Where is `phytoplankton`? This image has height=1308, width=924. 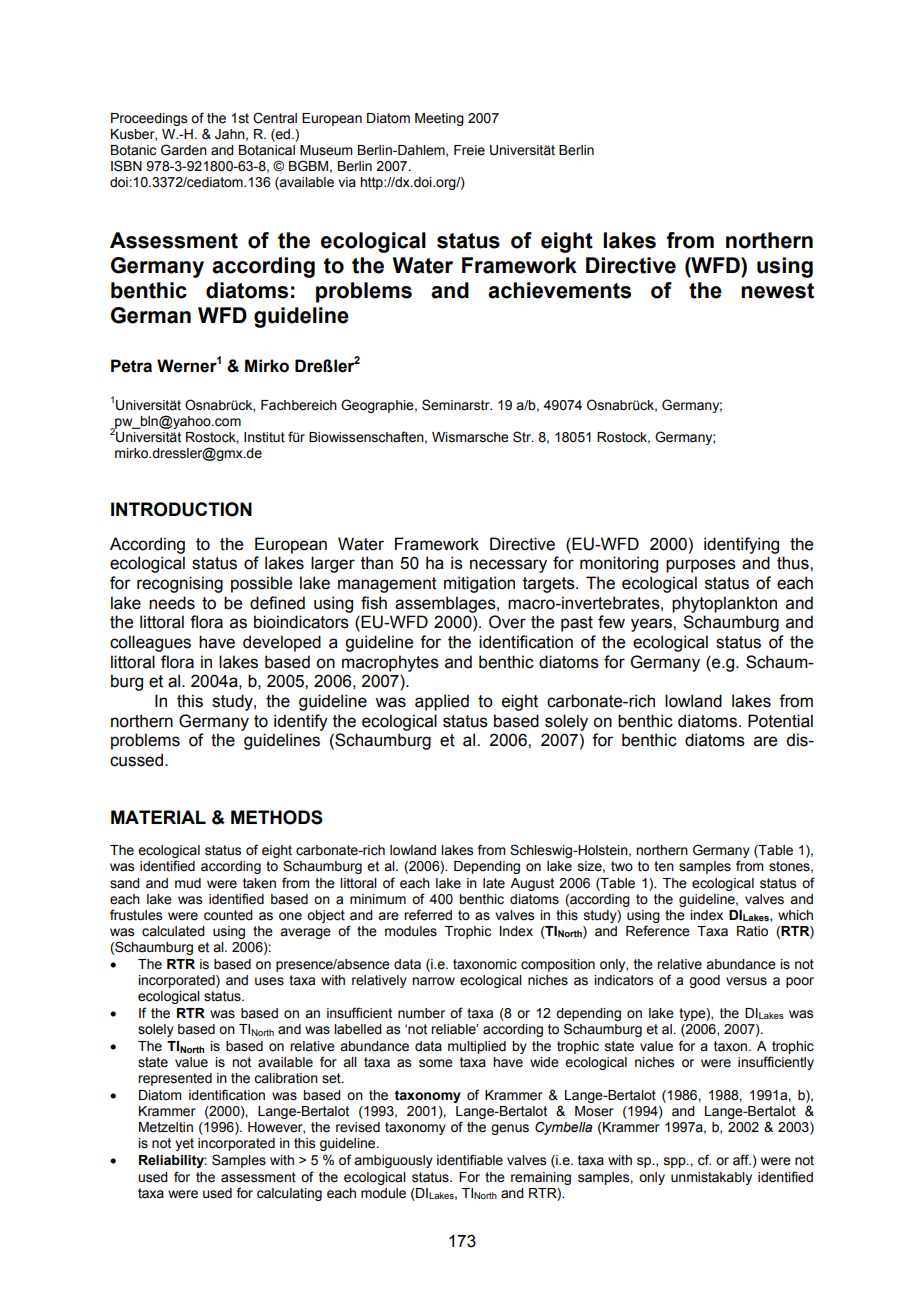
phytoplankton is located at coordinates (724, 604).
